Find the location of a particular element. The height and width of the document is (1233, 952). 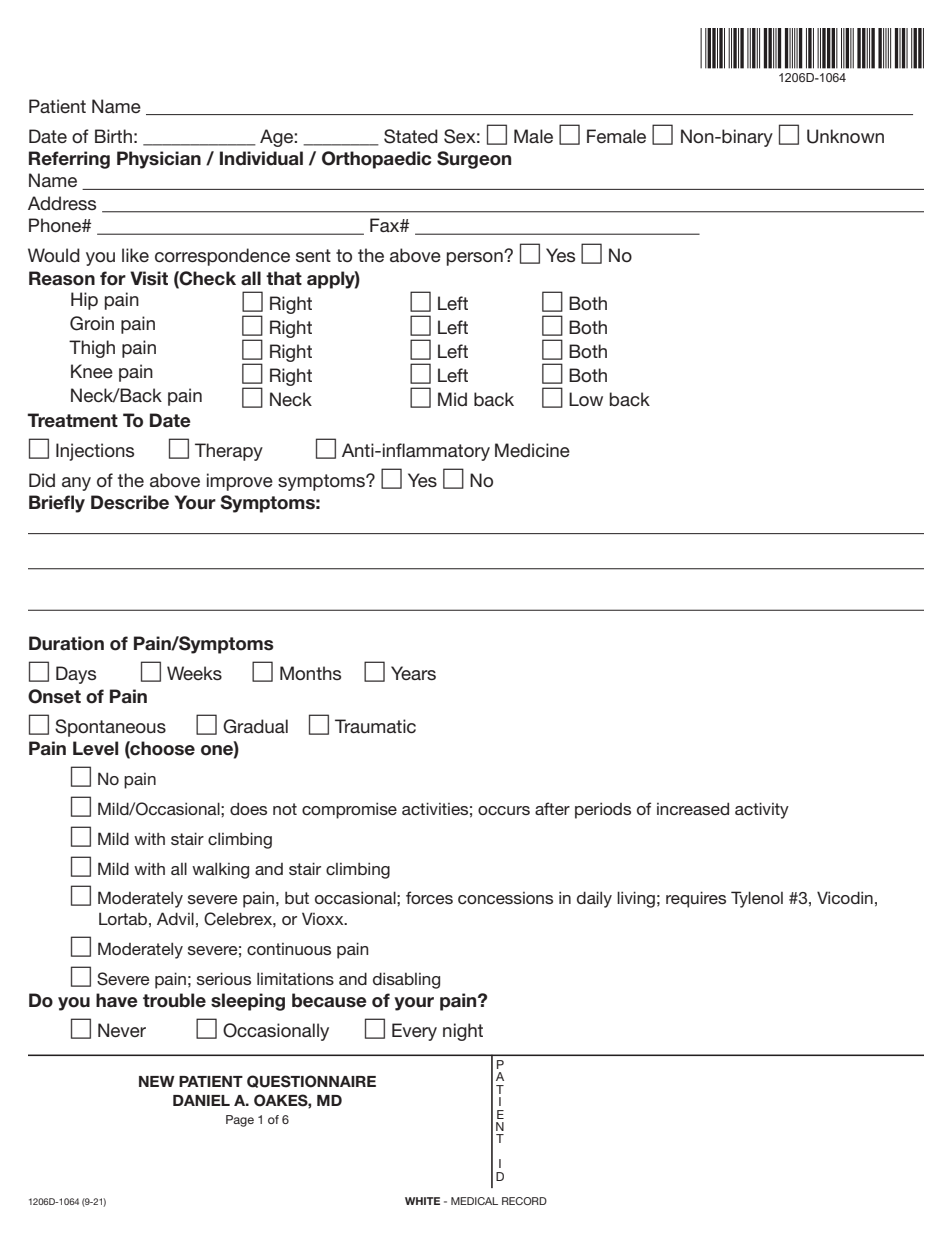

activity is located at coordinates (762, 810).
